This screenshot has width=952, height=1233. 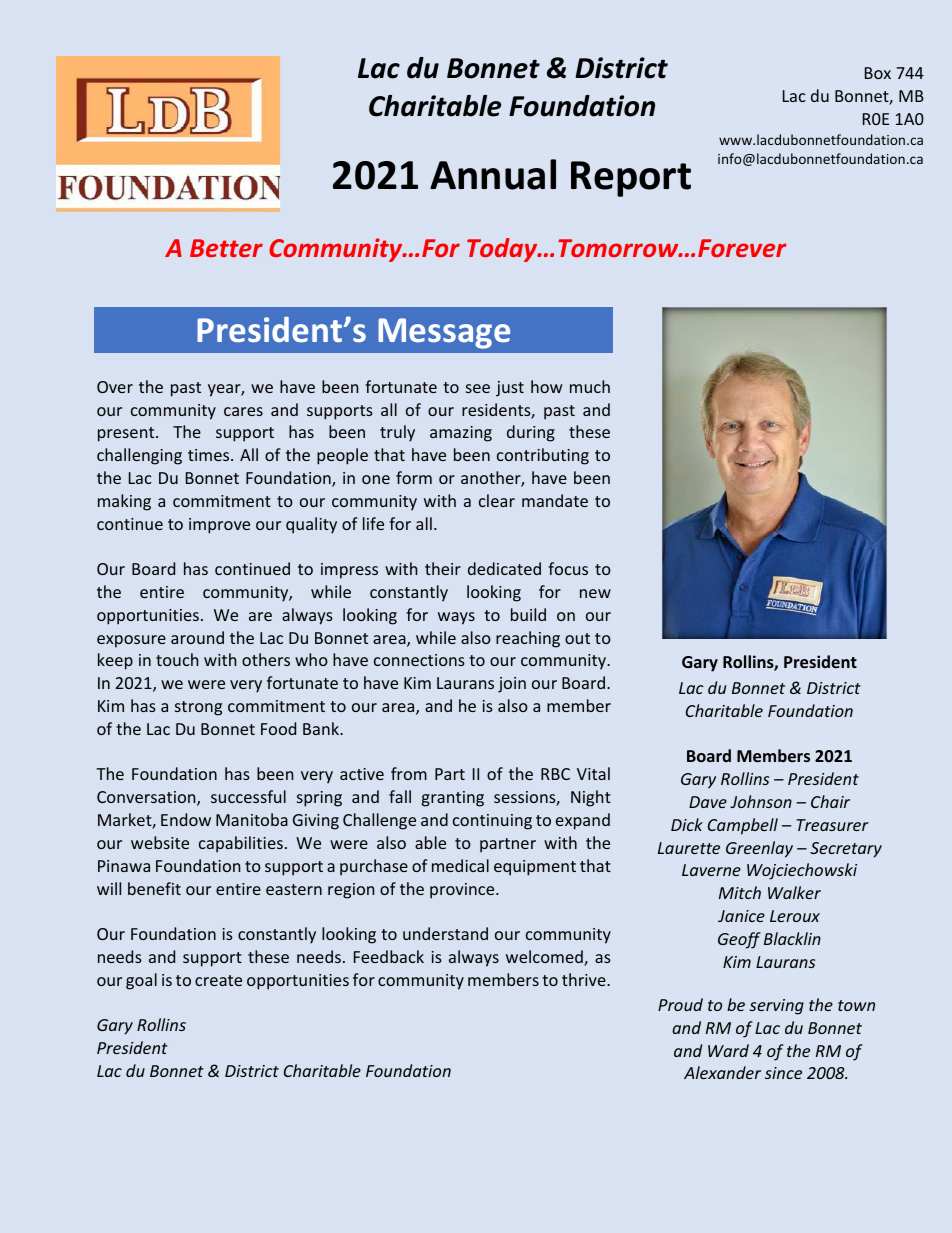 What do you see at coordinates (444, 333) in the screenshot?
I see `Message` at bounding box center [444, 333].
